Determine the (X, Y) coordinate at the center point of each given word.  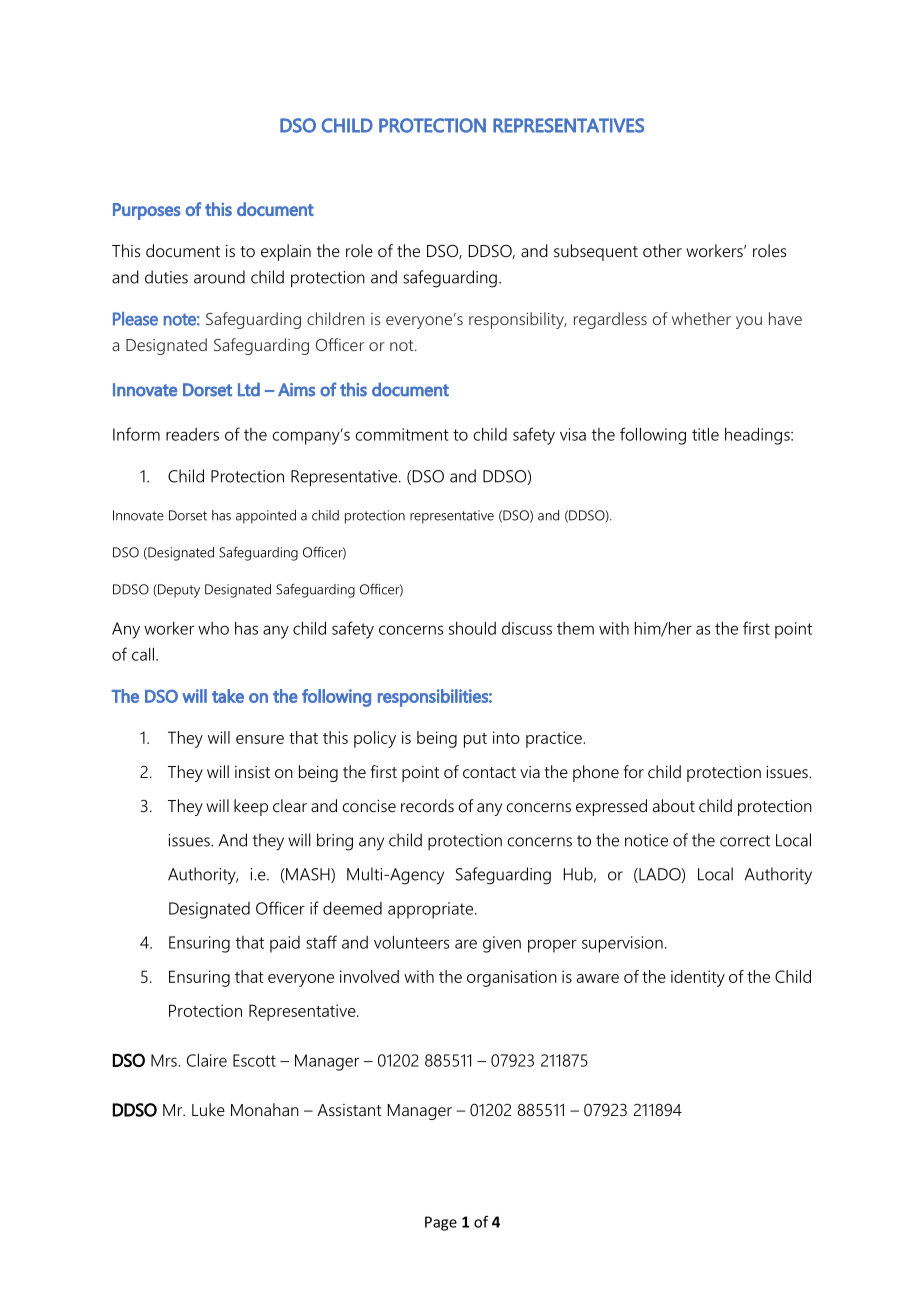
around (219, 277)
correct (745, 841)
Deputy (178, 591)
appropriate (430, 910)
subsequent (596, 252)
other (662, 250)
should (472, 628)
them (575, 628)
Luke (208, 1109)
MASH (308, 875)
